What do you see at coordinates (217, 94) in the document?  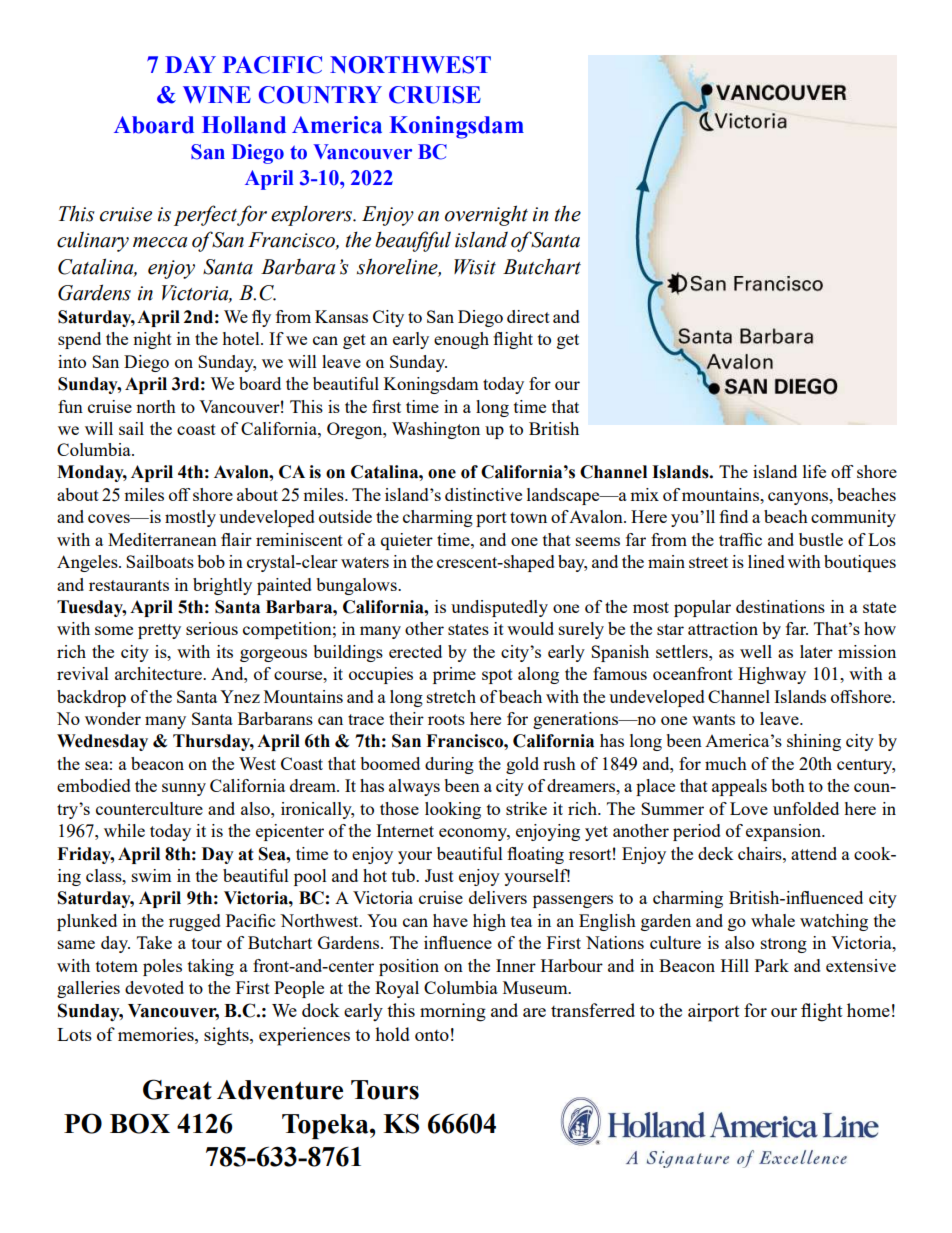 I see `WINE` at bounding box center [217, 94].
